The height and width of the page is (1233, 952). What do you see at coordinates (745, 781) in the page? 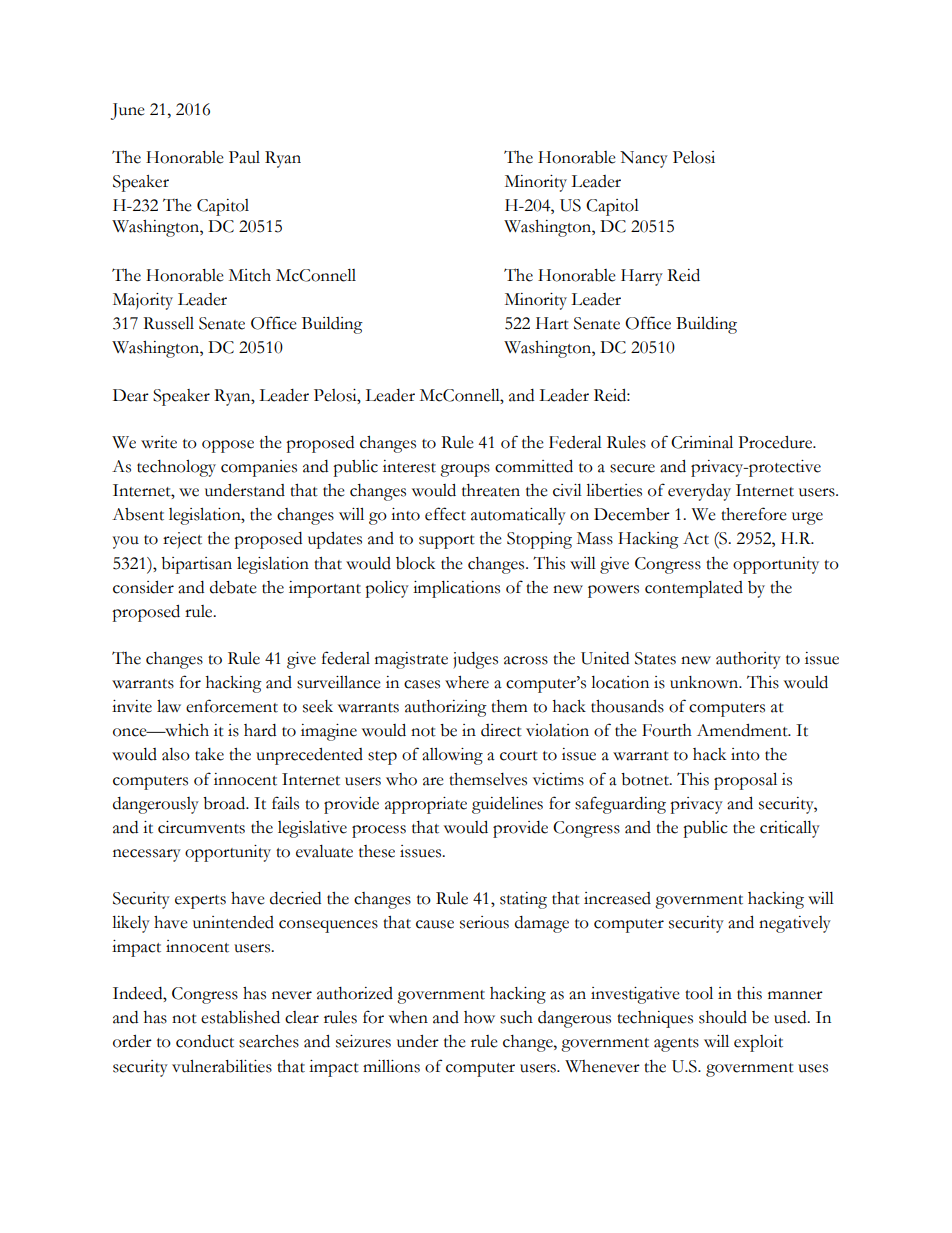
I see `proposal` at bounding box center [745, 781].
